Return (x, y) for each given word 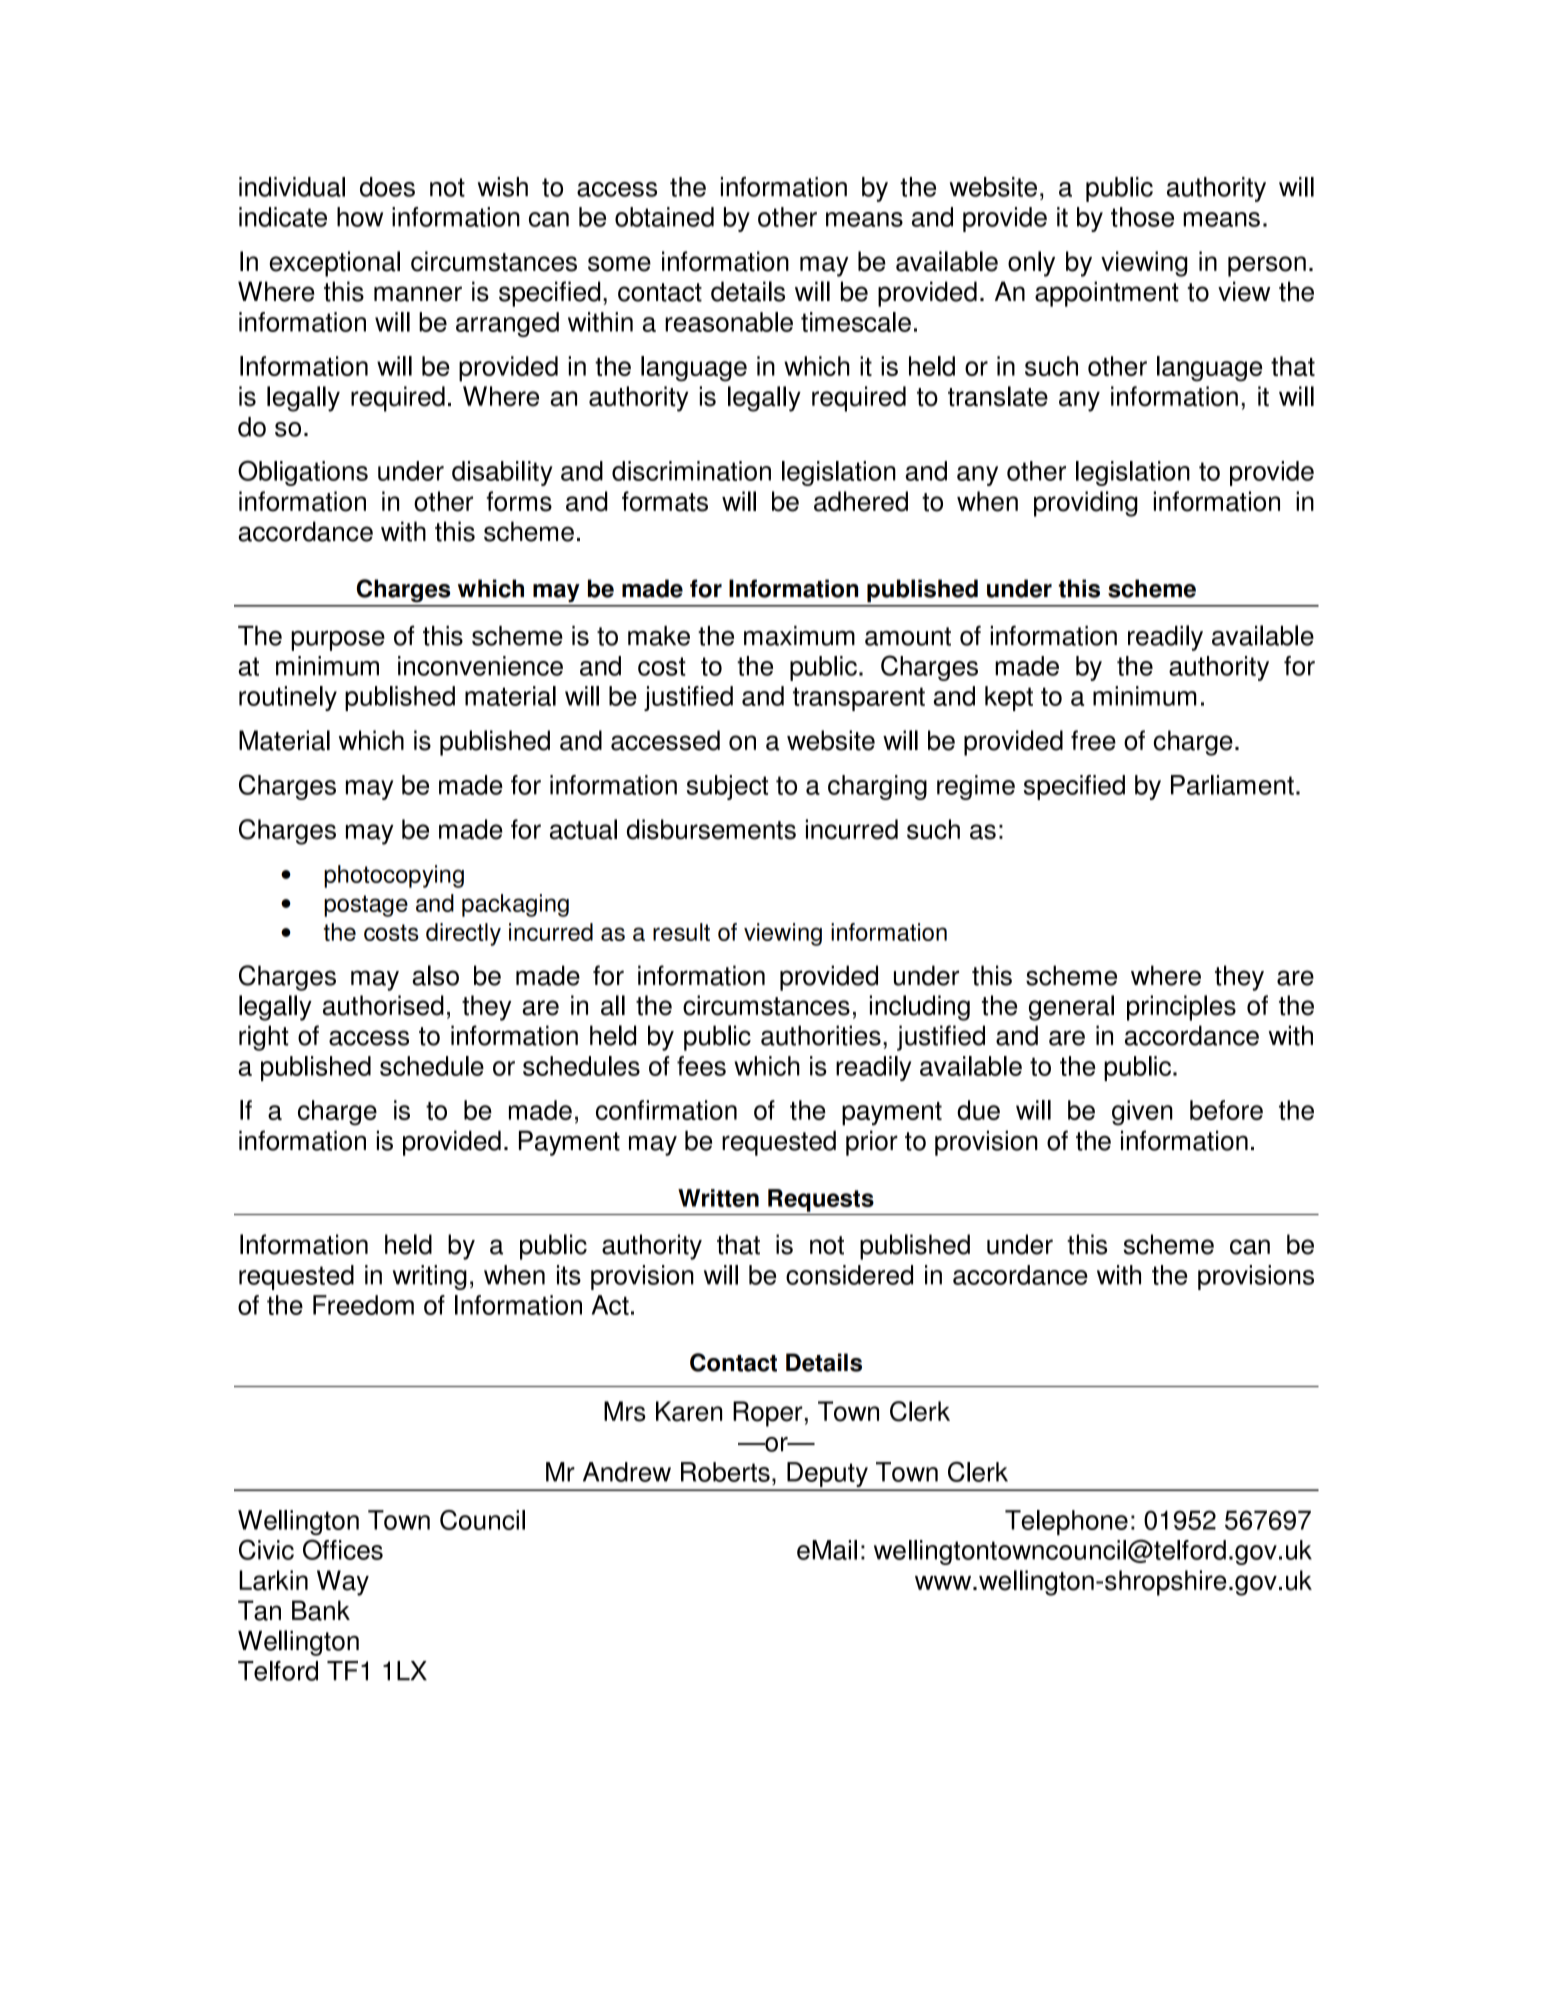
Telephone (1066, 1522)
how (360, 217)
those (1142, 217)
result (681, 932)
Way (343, 1583)
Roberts (725, 1472)
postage (366, 906)
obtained (664, 217)
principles (1181, 1008)
